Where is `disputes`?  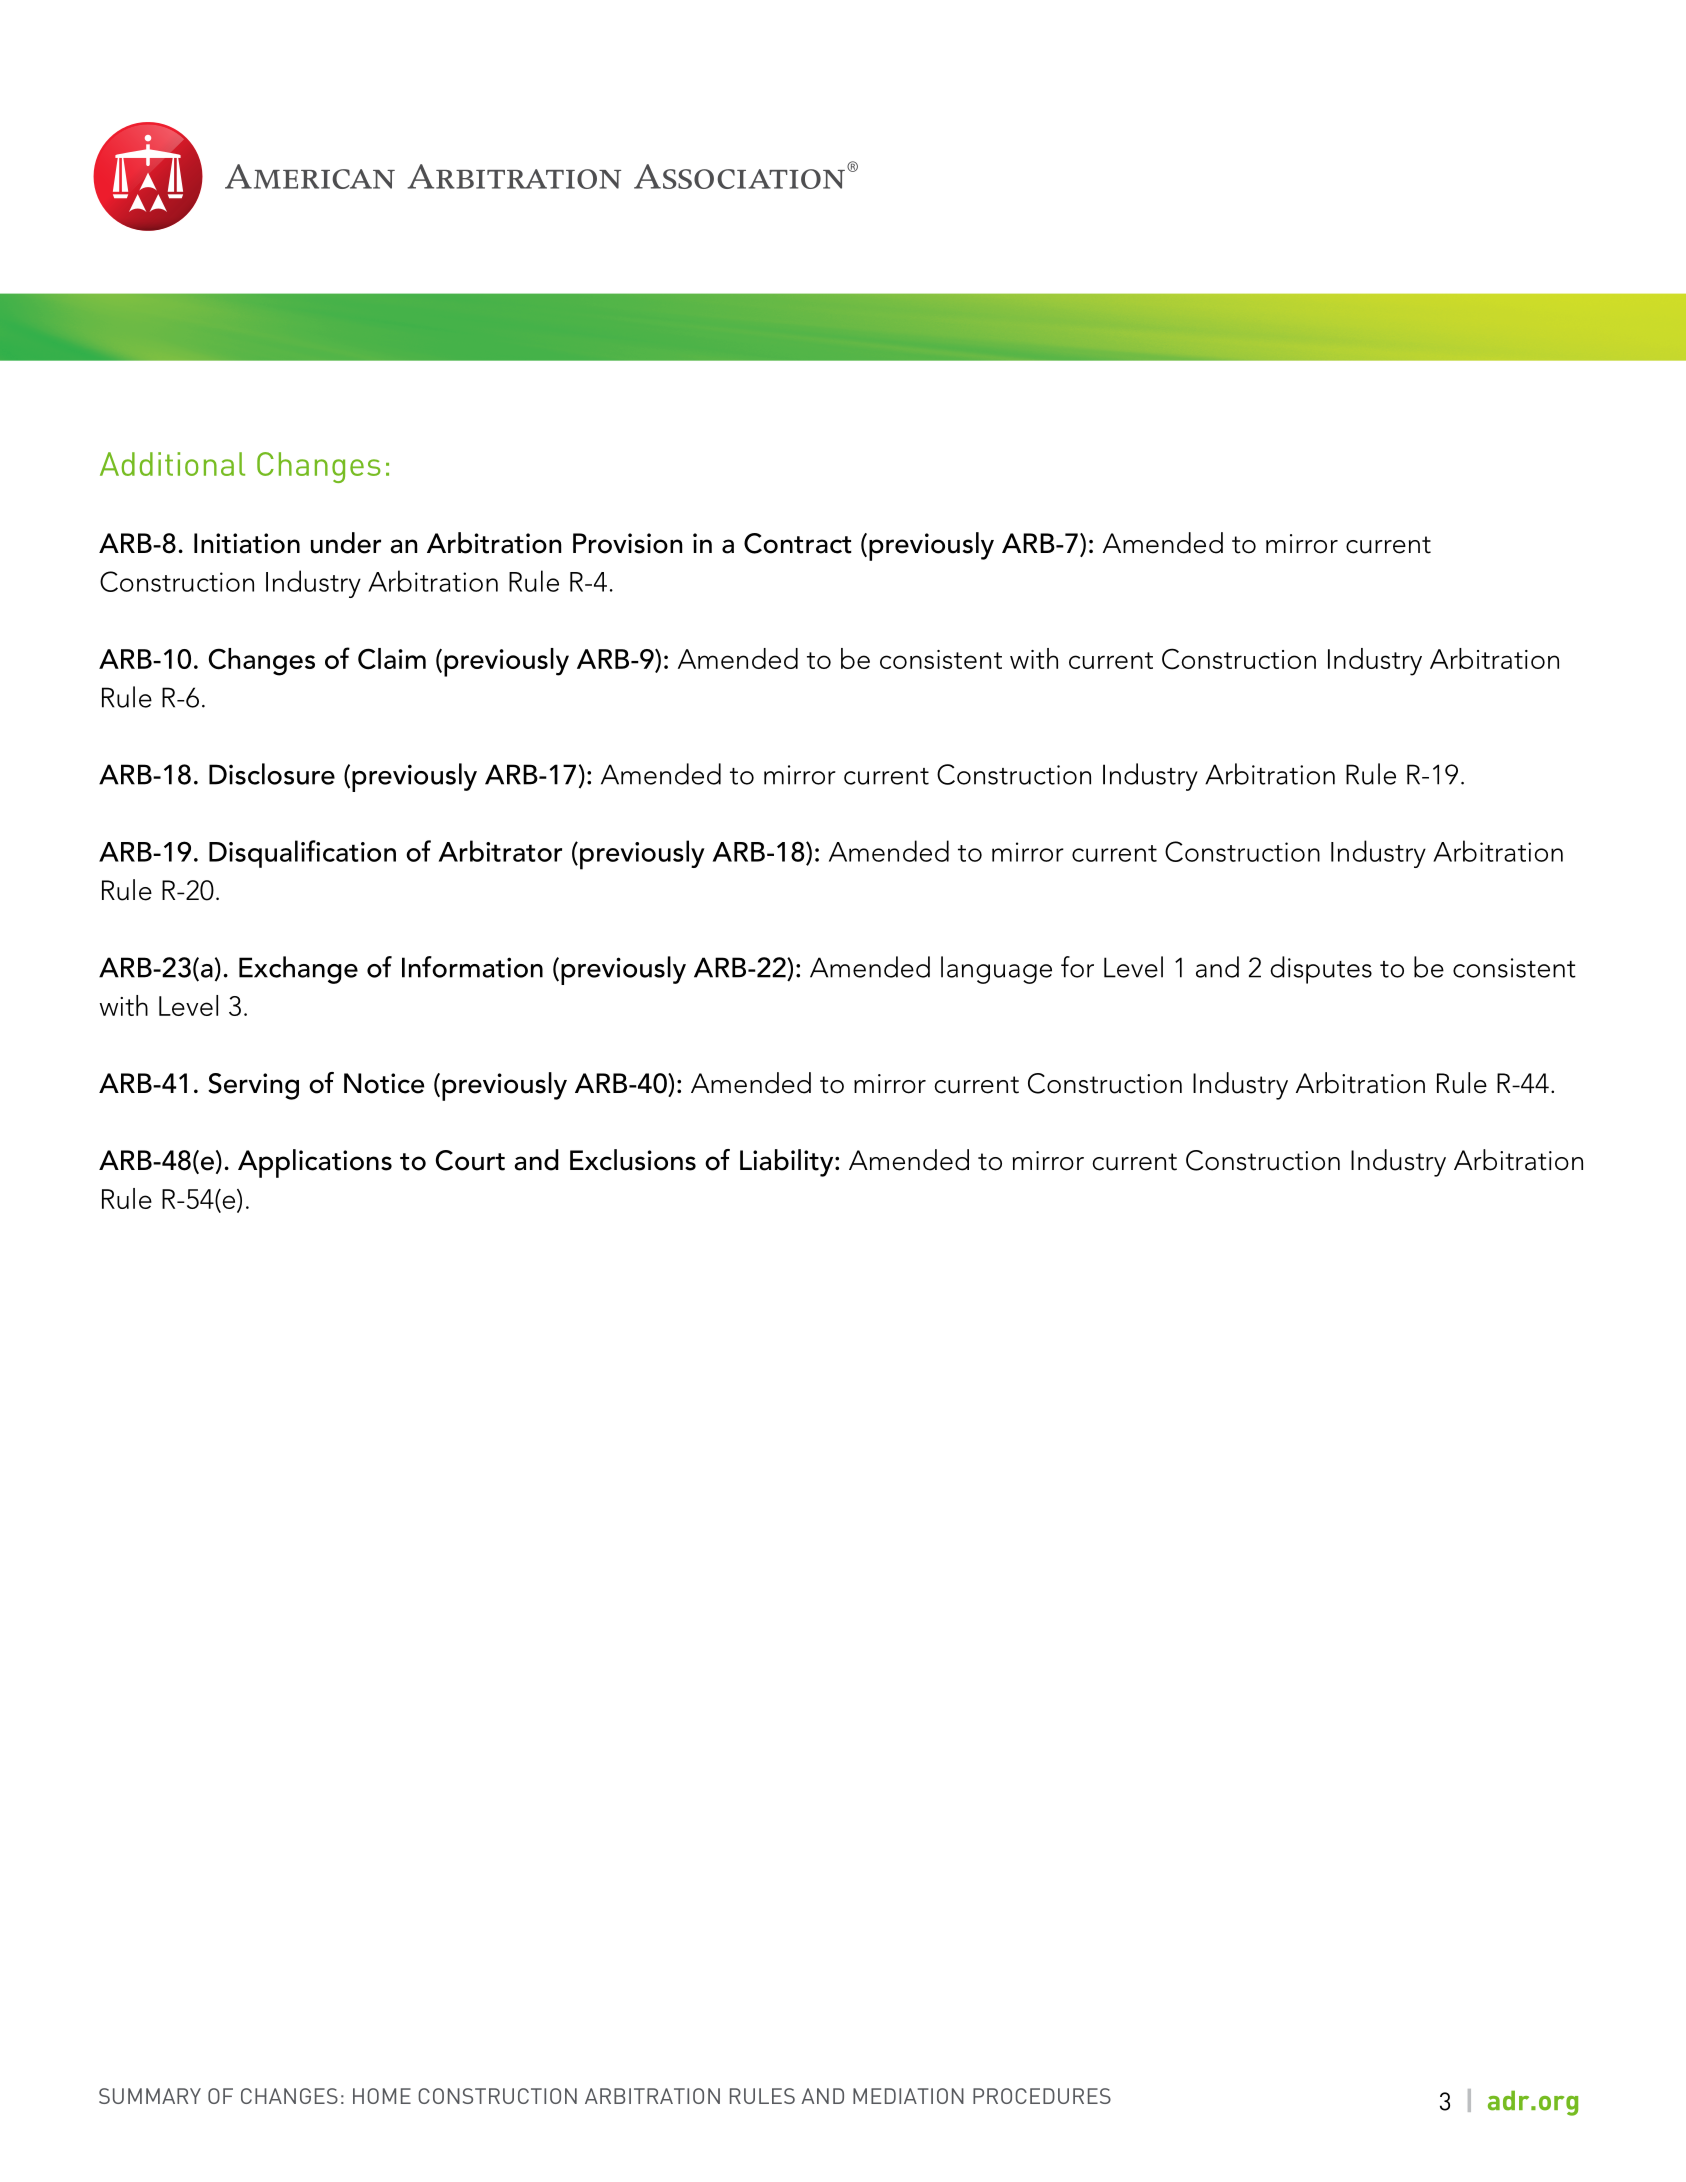
disputes is located at coordinates (1321, 970).
